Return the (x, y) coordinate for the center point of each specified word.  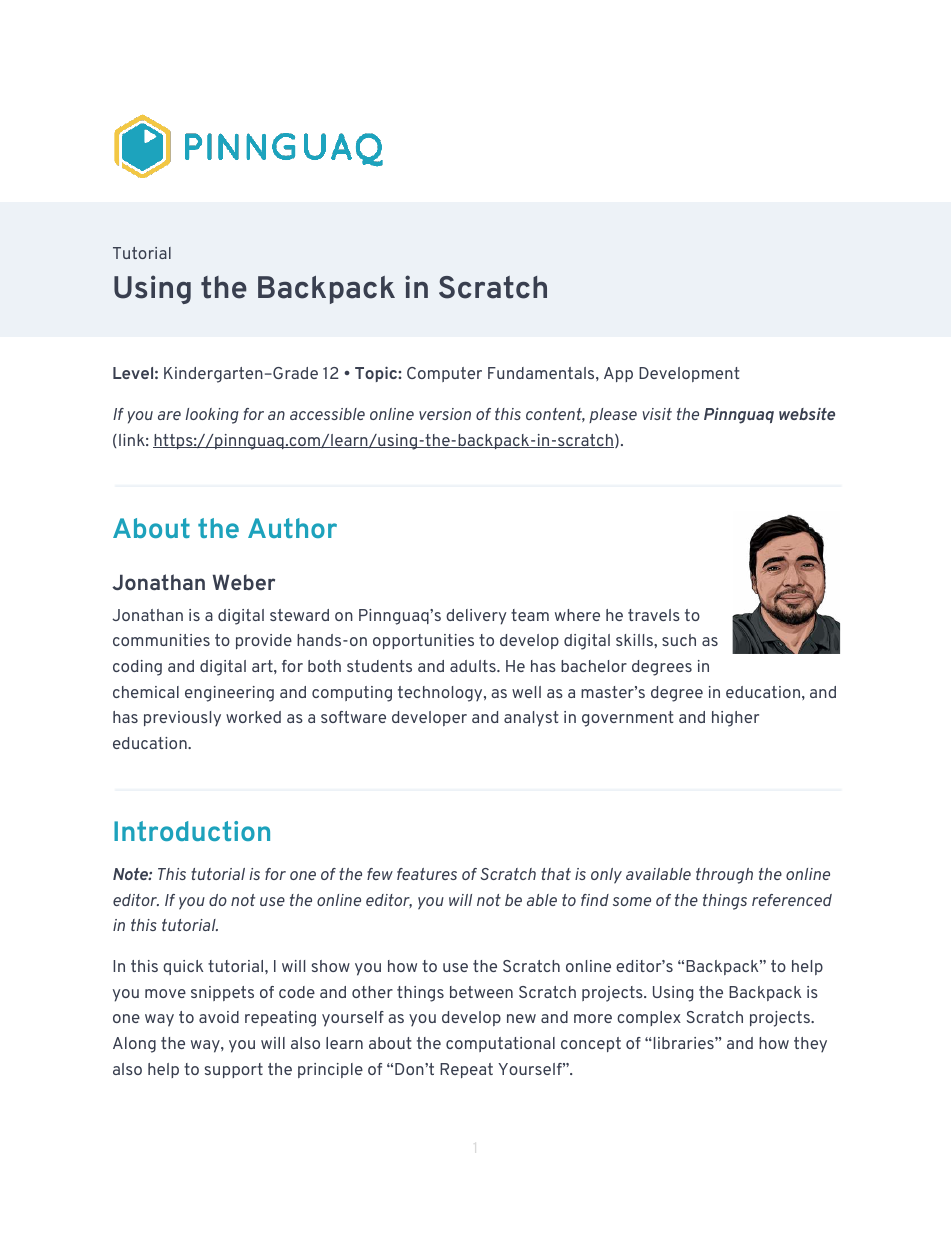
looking (212, 416)
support (234, 1070)
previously (182, 718)
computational (500, 1044)
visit (657, 414)
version (445, 414)
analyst (531, 719)
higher (735, 719)
